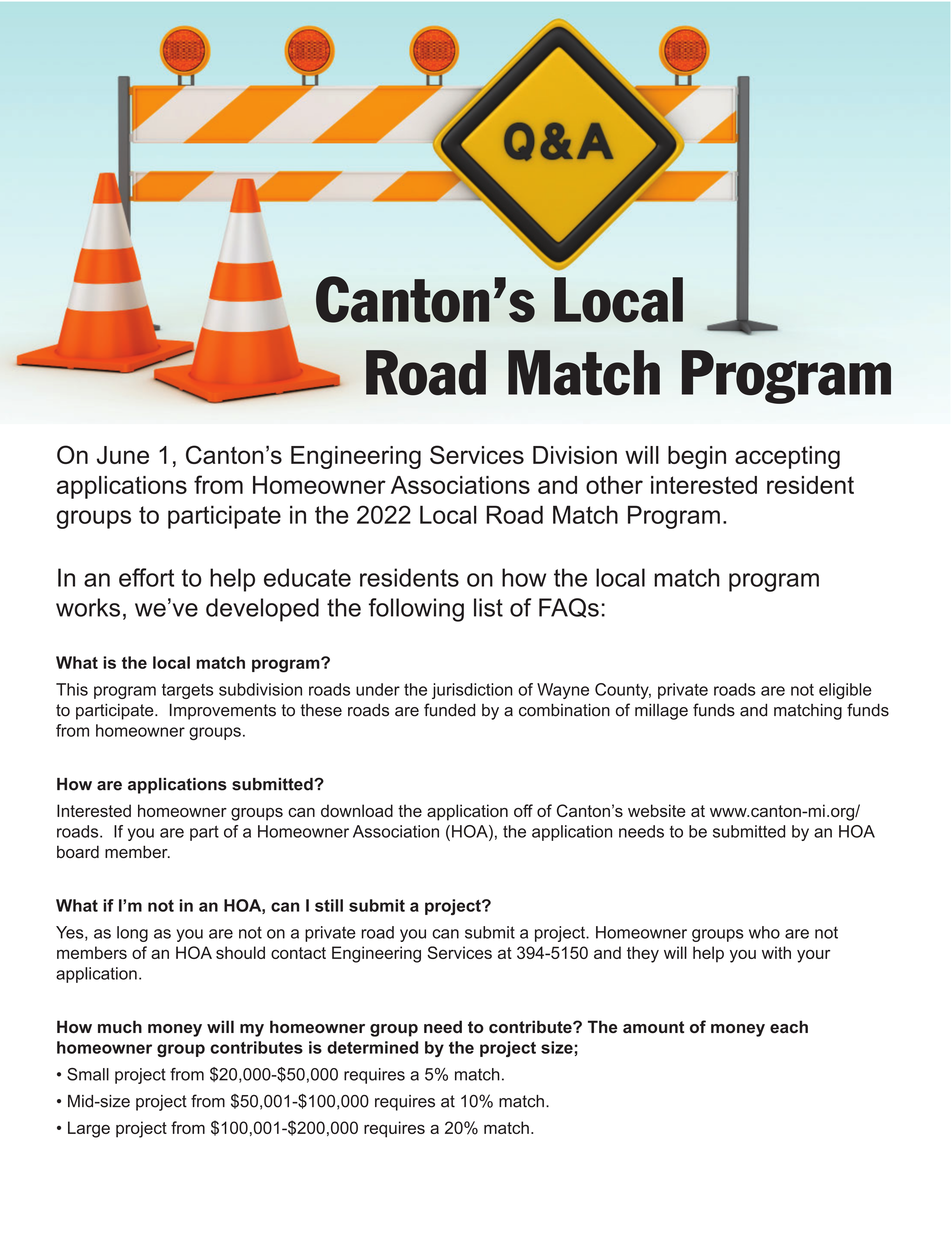 The height and width of the screenshot is (1233, 952). Describe the element at coordinates (240, 952) in the screenshot. I see `should` at that location.
